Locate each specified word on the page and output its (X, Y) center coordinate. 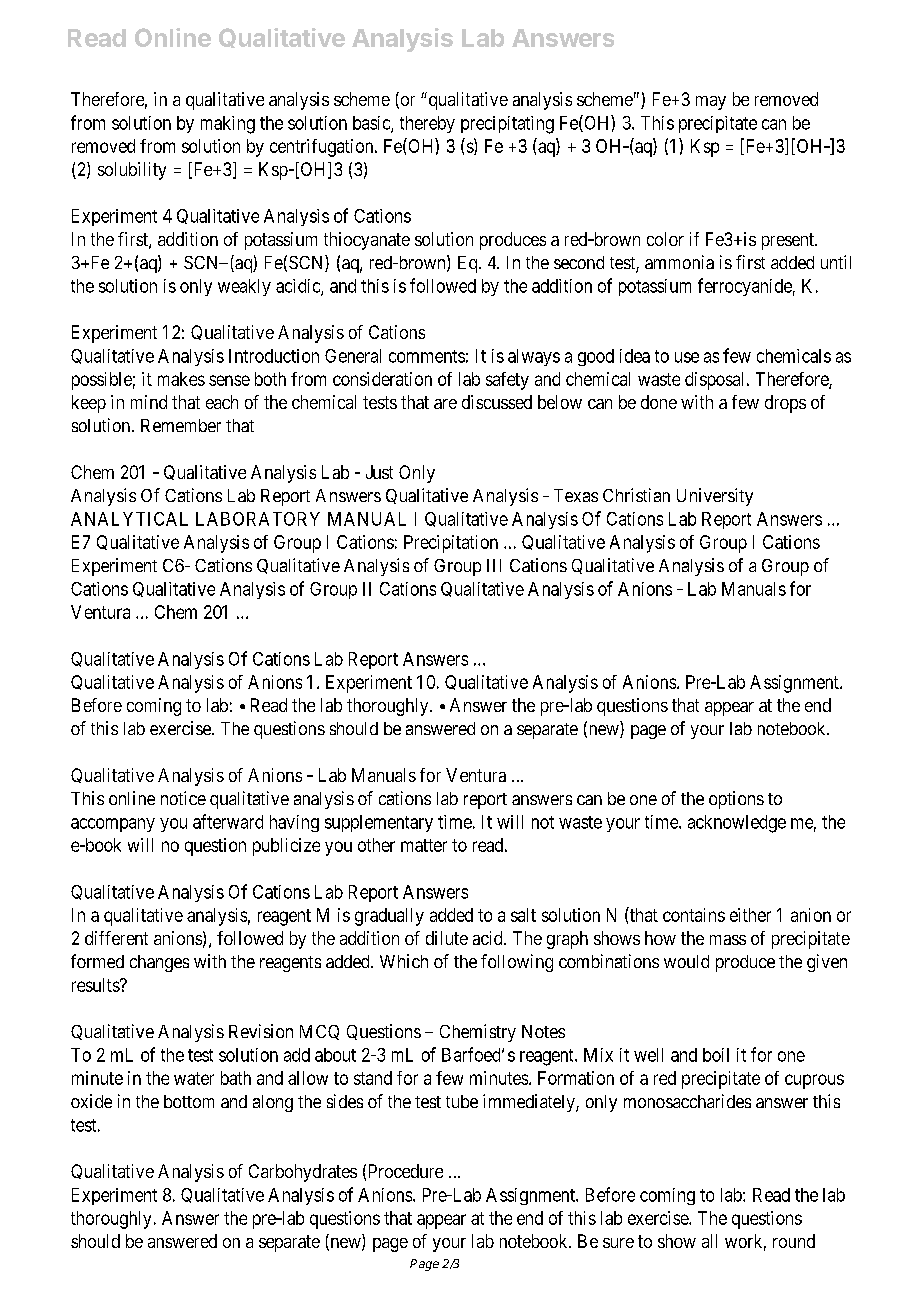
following (517, 963)
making (228, 125)
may (711, 103)
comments (427, 356)
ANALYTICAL (129, 519)
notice (183, 798)
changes (159, 963)
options (736, 800)
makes (181, 379)
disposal (716, 381)
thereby (427, 124)
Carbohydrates (303, 1173)
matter (424, 845)
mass (728, 940)
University (715, 497)
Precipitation (451, 544)
